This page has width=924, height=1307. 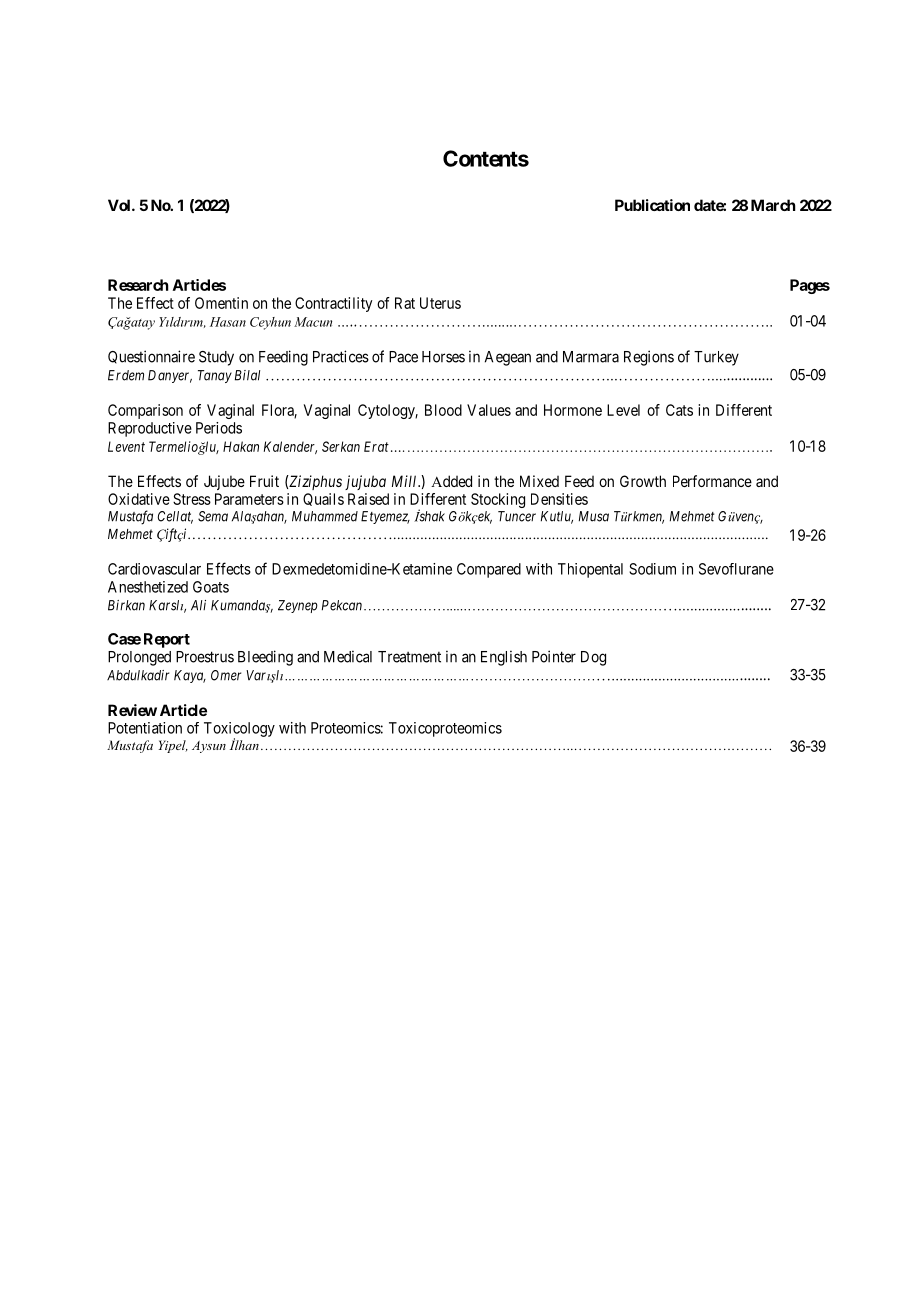 I want to click on Toxicology, so click(x=239, y=730).
